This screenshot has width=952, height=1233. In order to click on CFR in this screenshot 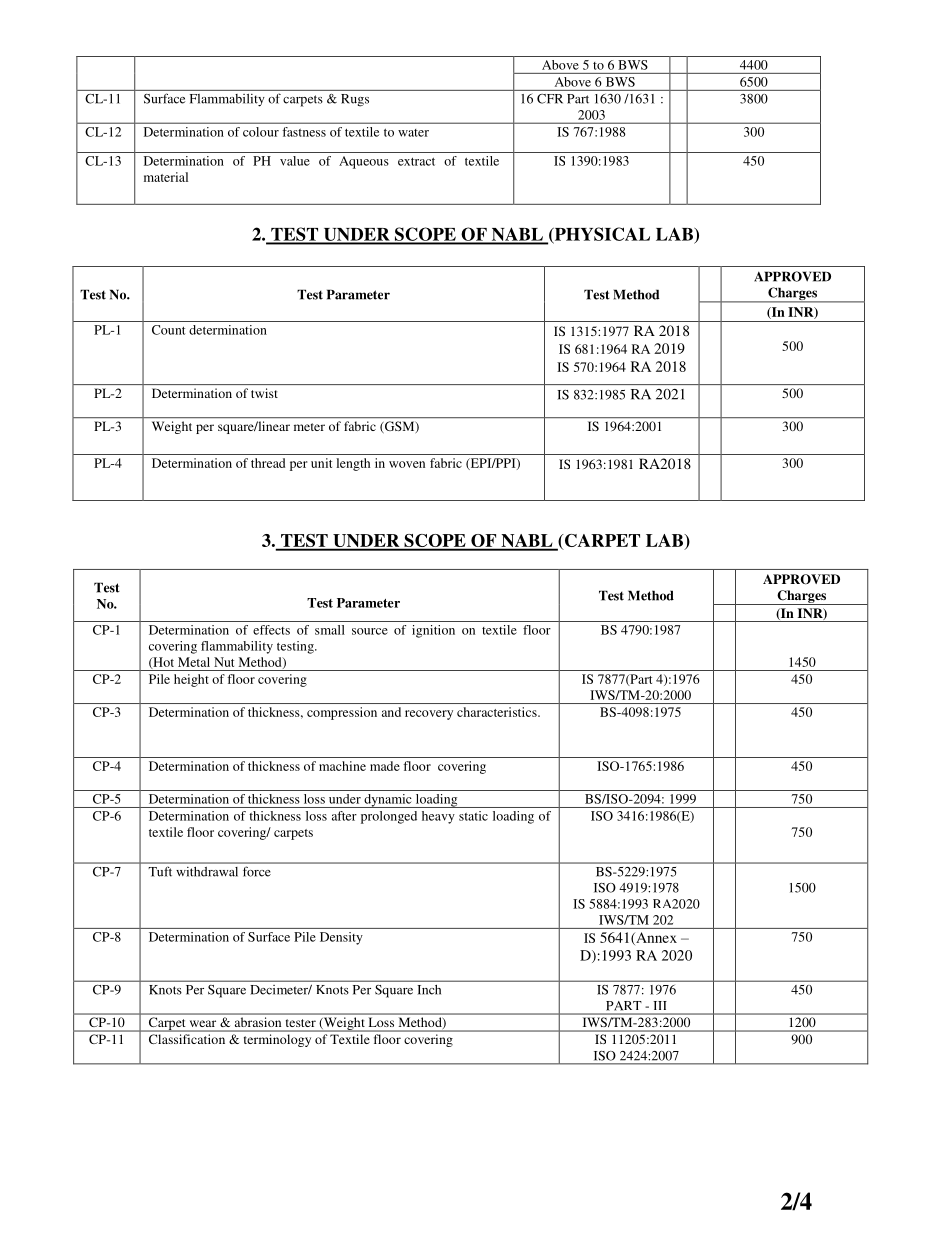, I will do `click(550, 99)`.
